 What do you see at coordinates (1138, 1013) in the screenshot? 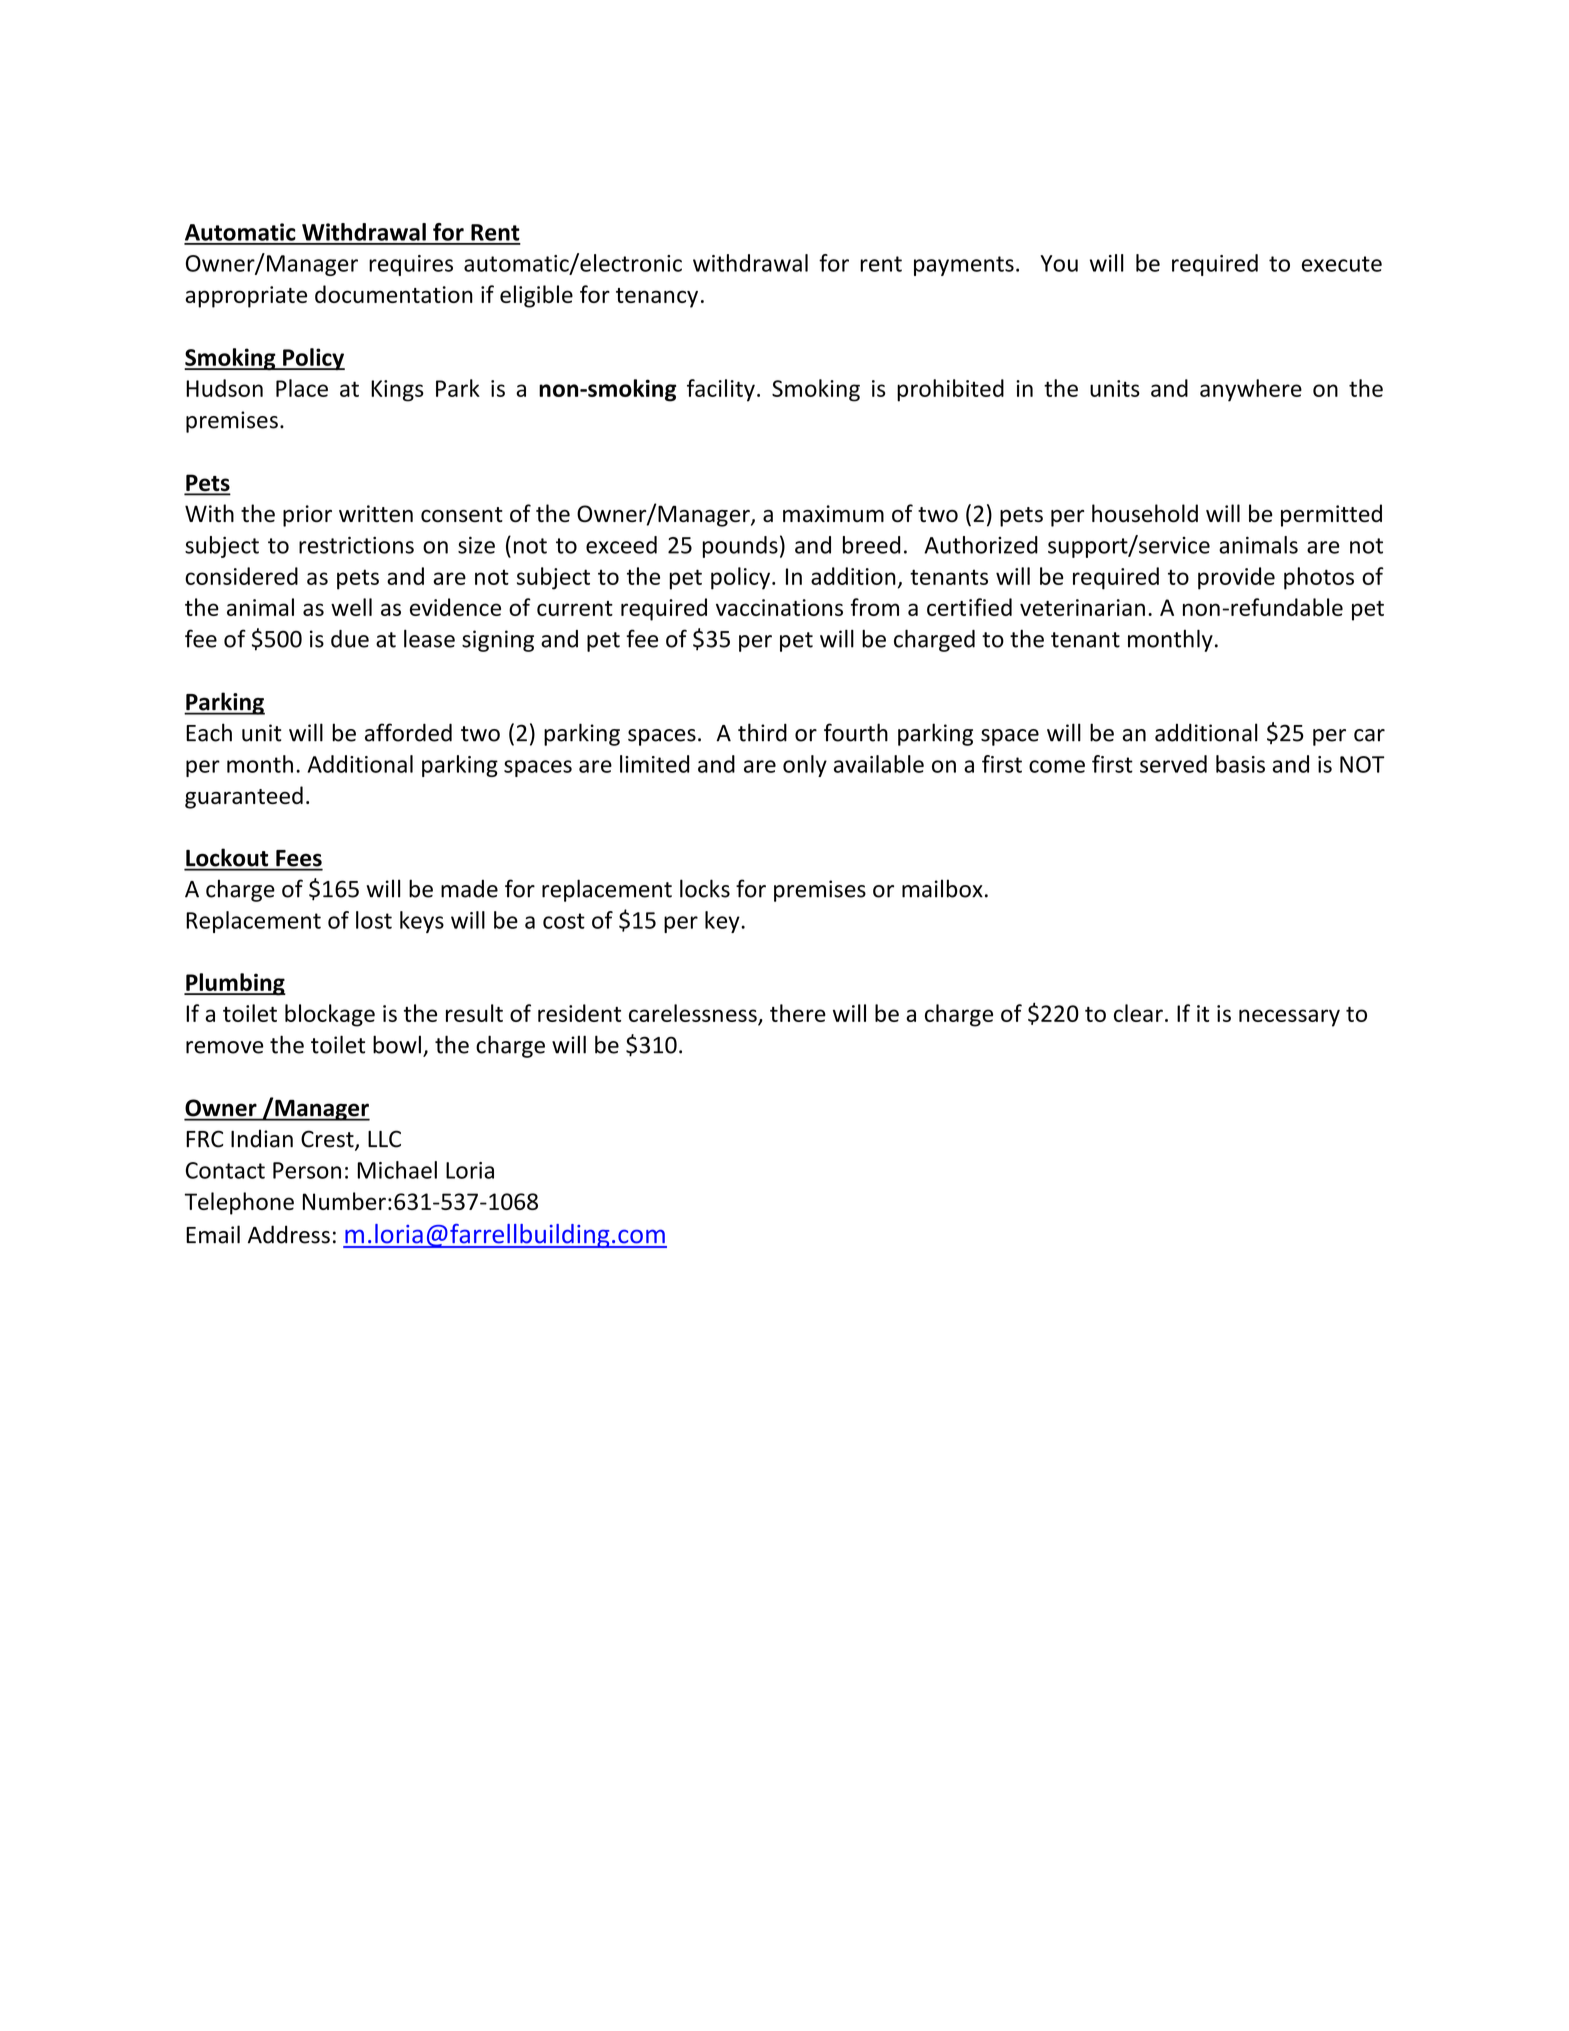
I see `clear` at bounding box center [1138, 1013].
